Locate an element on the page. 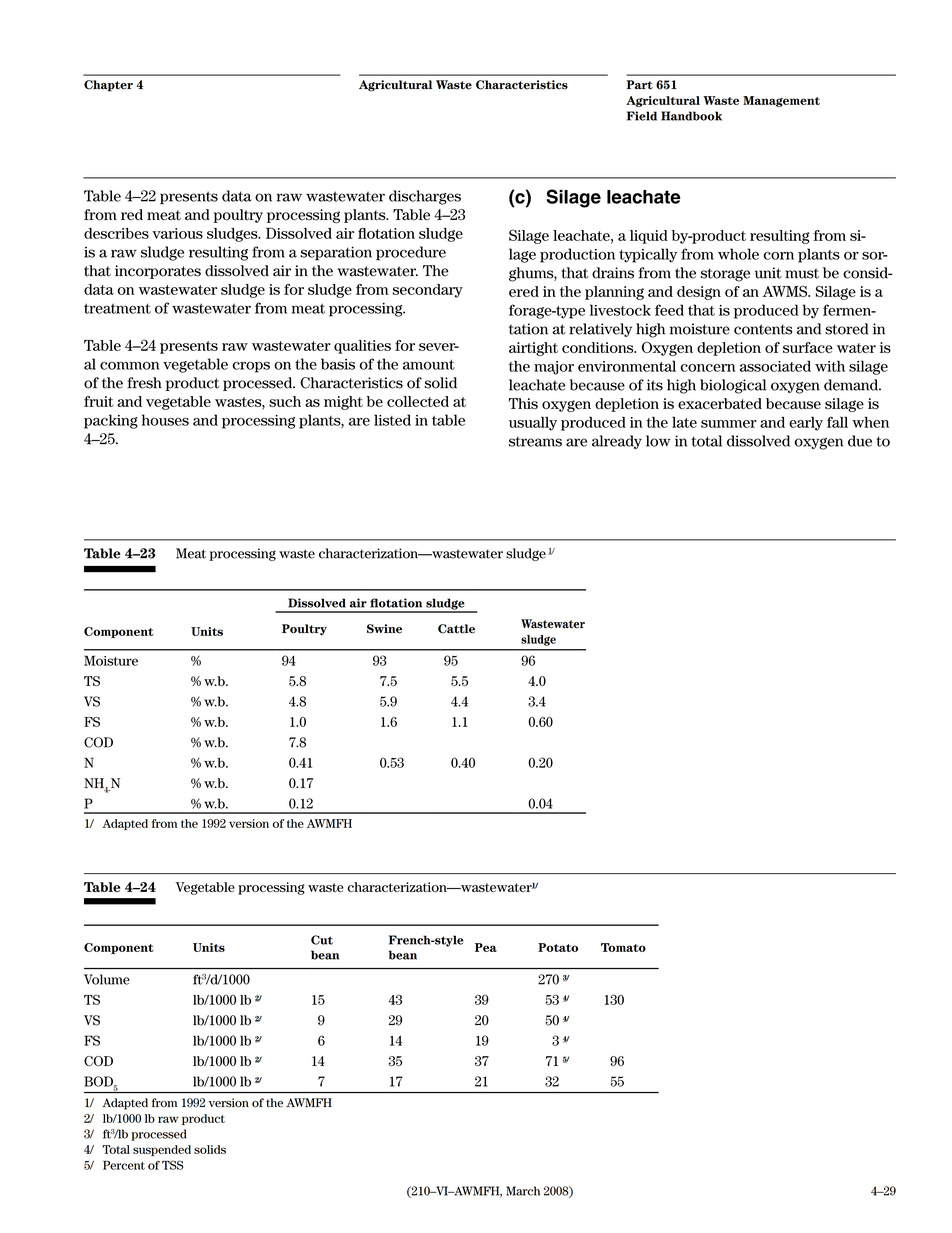  discharges is located at coordinates (425, 197).
